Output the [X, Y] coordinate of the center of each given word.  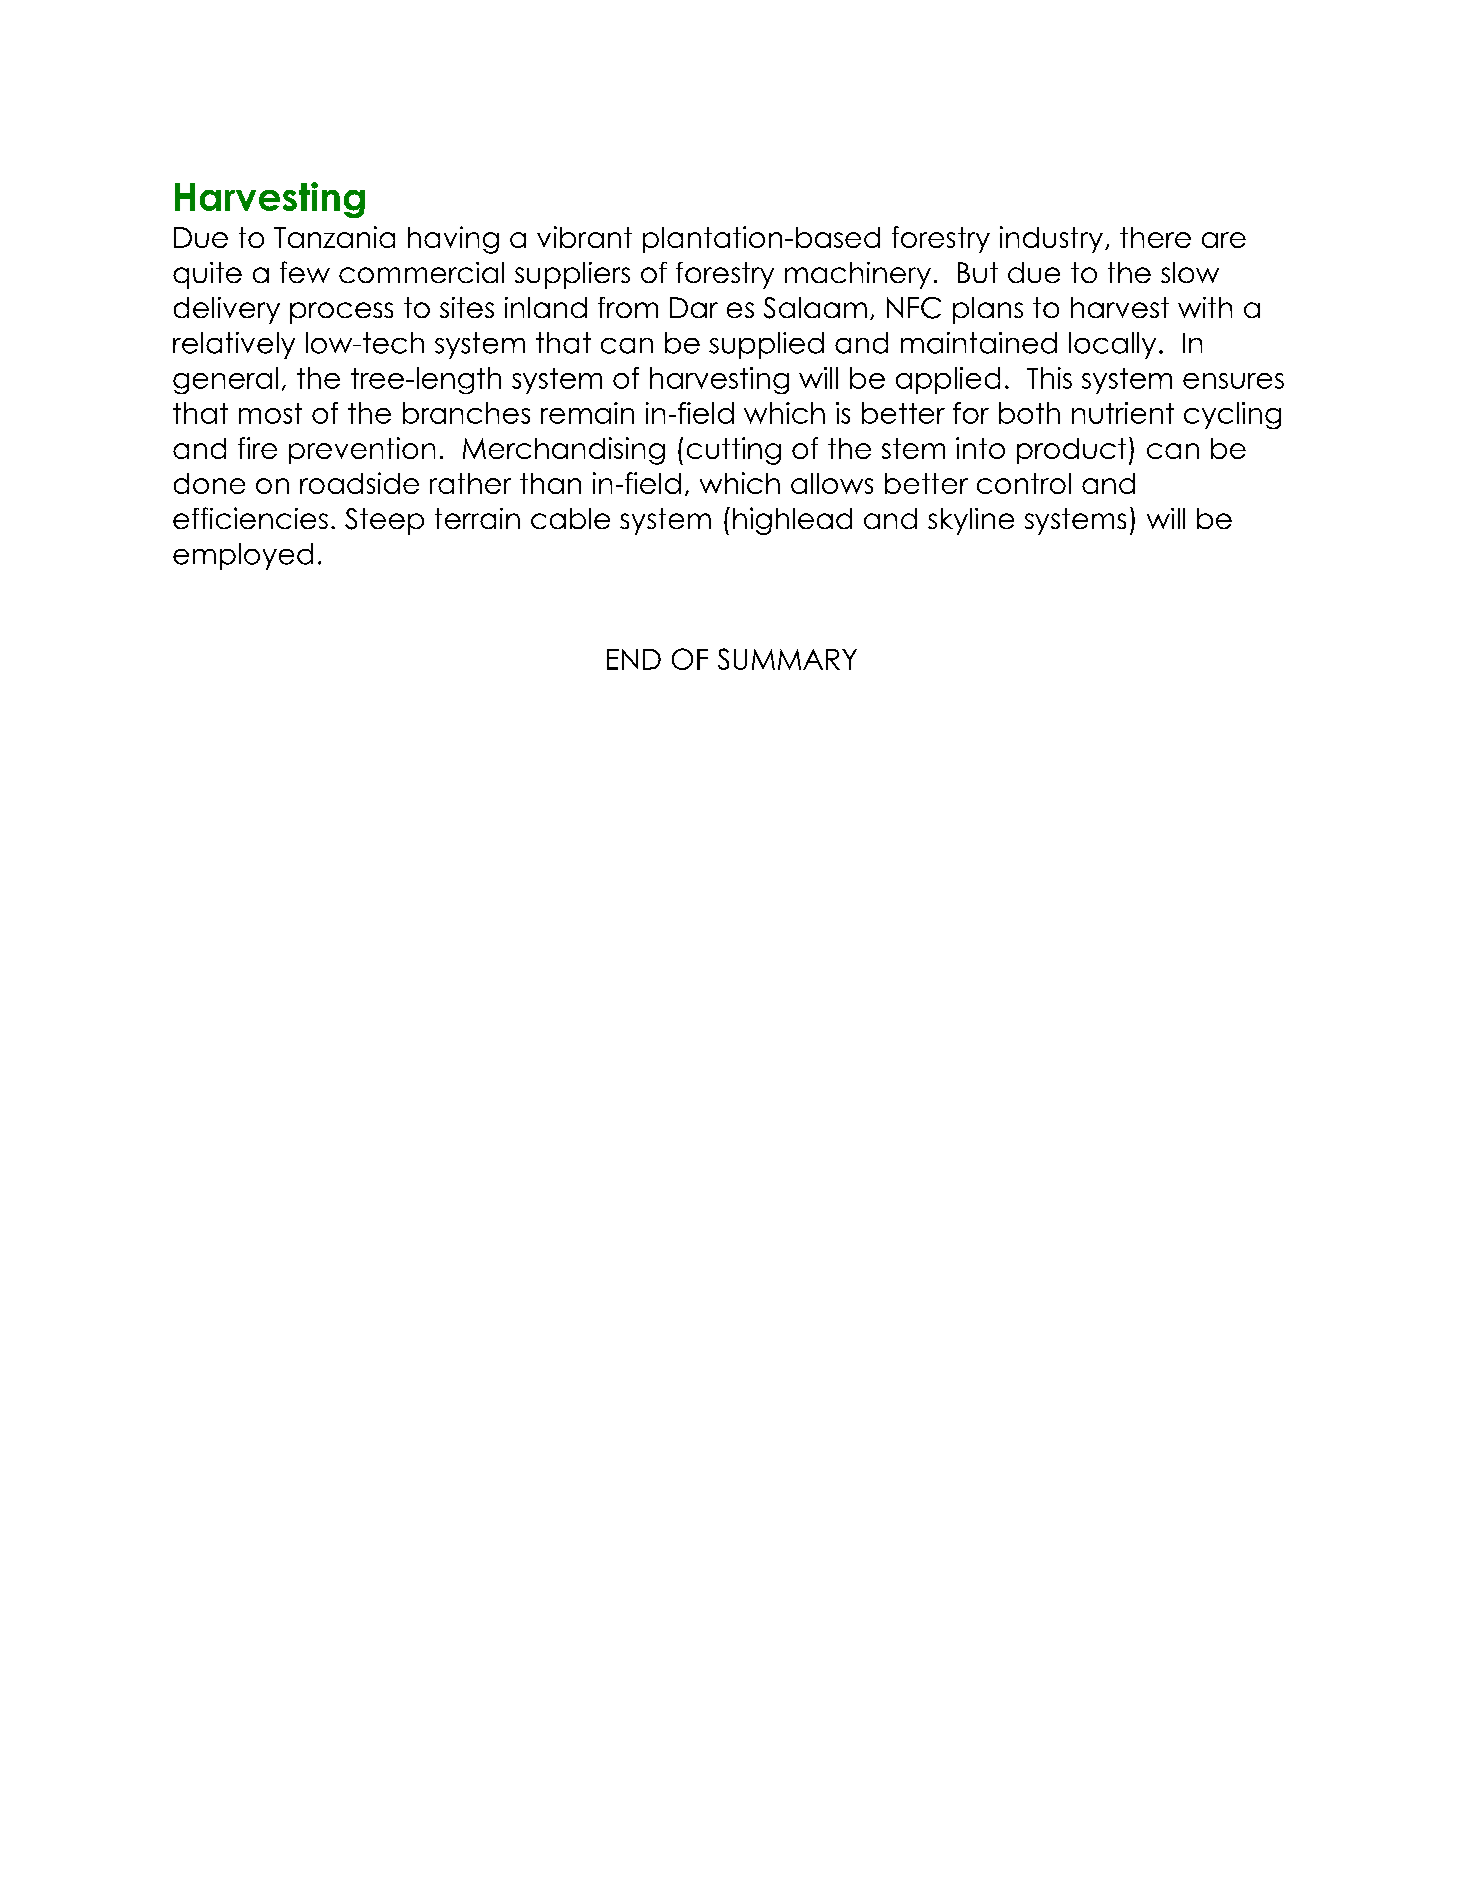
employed [243, 556]
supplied [766, 345]
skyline [971, 521]
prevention [362, 450]
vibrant [584, 237]
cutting [734, 451]
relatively [234, 345]
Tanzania [334, 237]
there [1155, 237]
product [1071, 451]
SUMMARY [787, 659]
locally [1112, 345]
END [634, 659]
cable [570, 518]
